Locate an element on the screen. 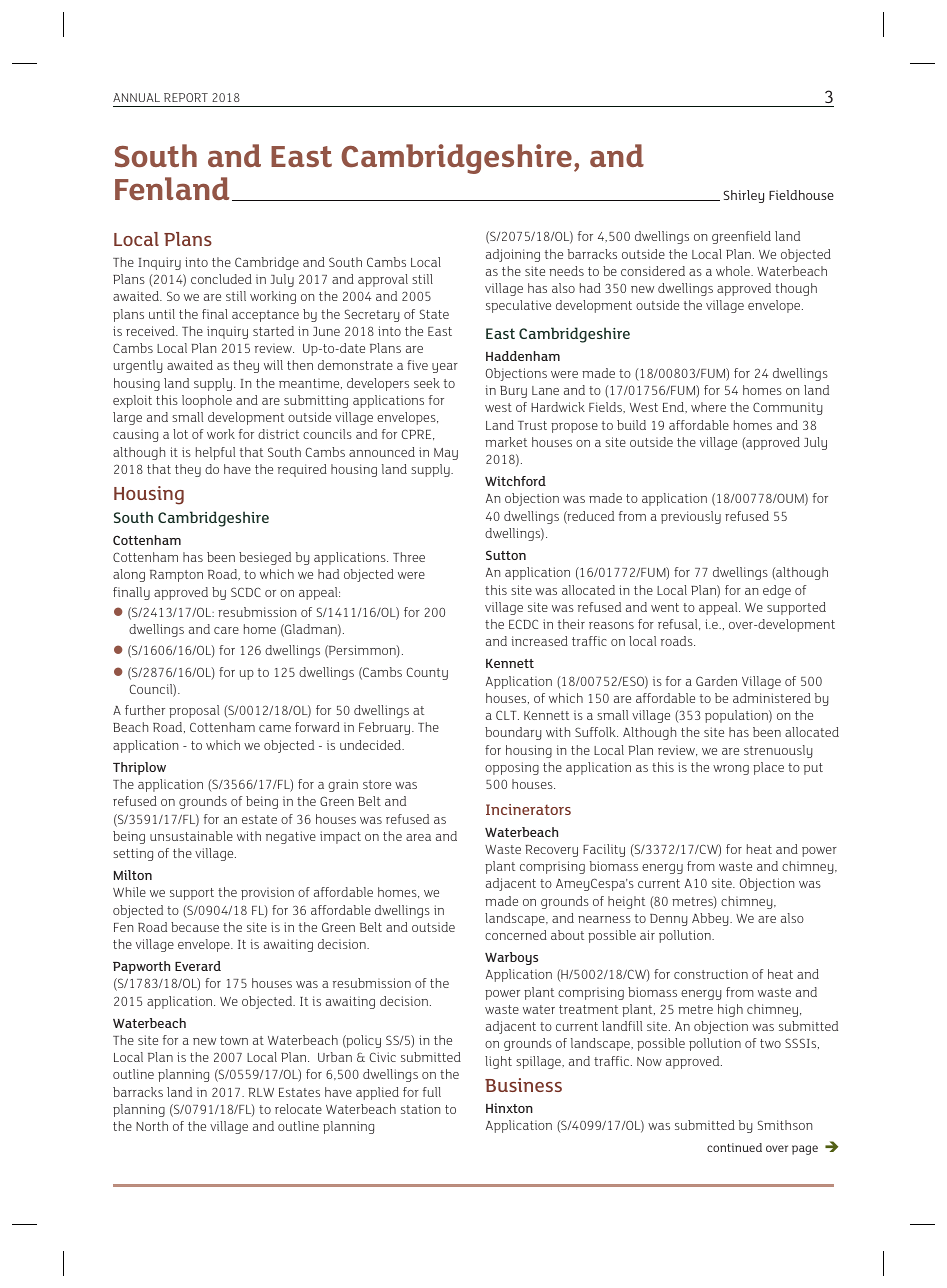 The image size is (947, 1288). North is located at coordinates (152, 1126).
